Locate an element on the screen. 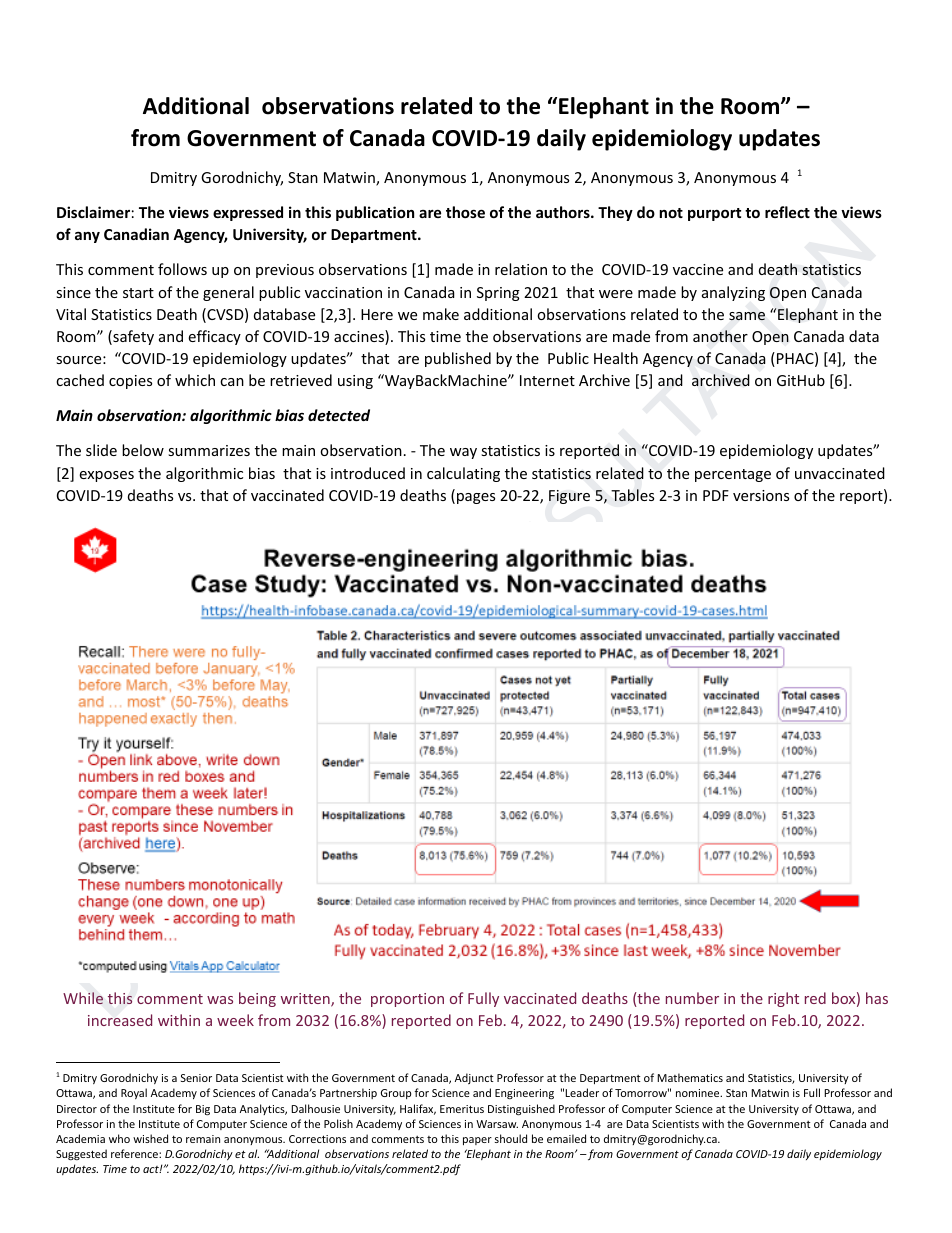  Warsaw is located at coordinates (497, 1124).
